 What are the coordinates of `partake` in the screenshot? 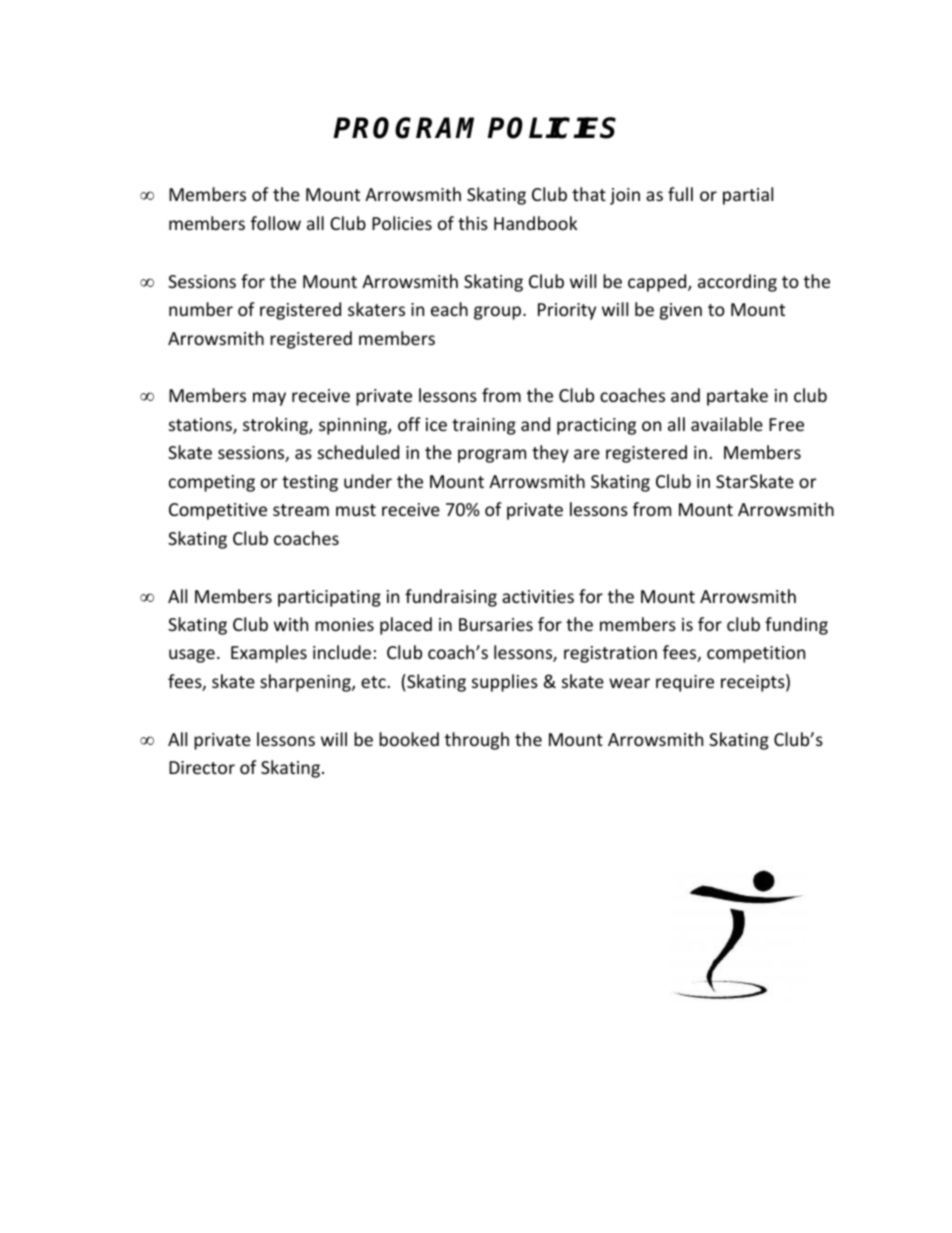 It's located at (737, 397).
